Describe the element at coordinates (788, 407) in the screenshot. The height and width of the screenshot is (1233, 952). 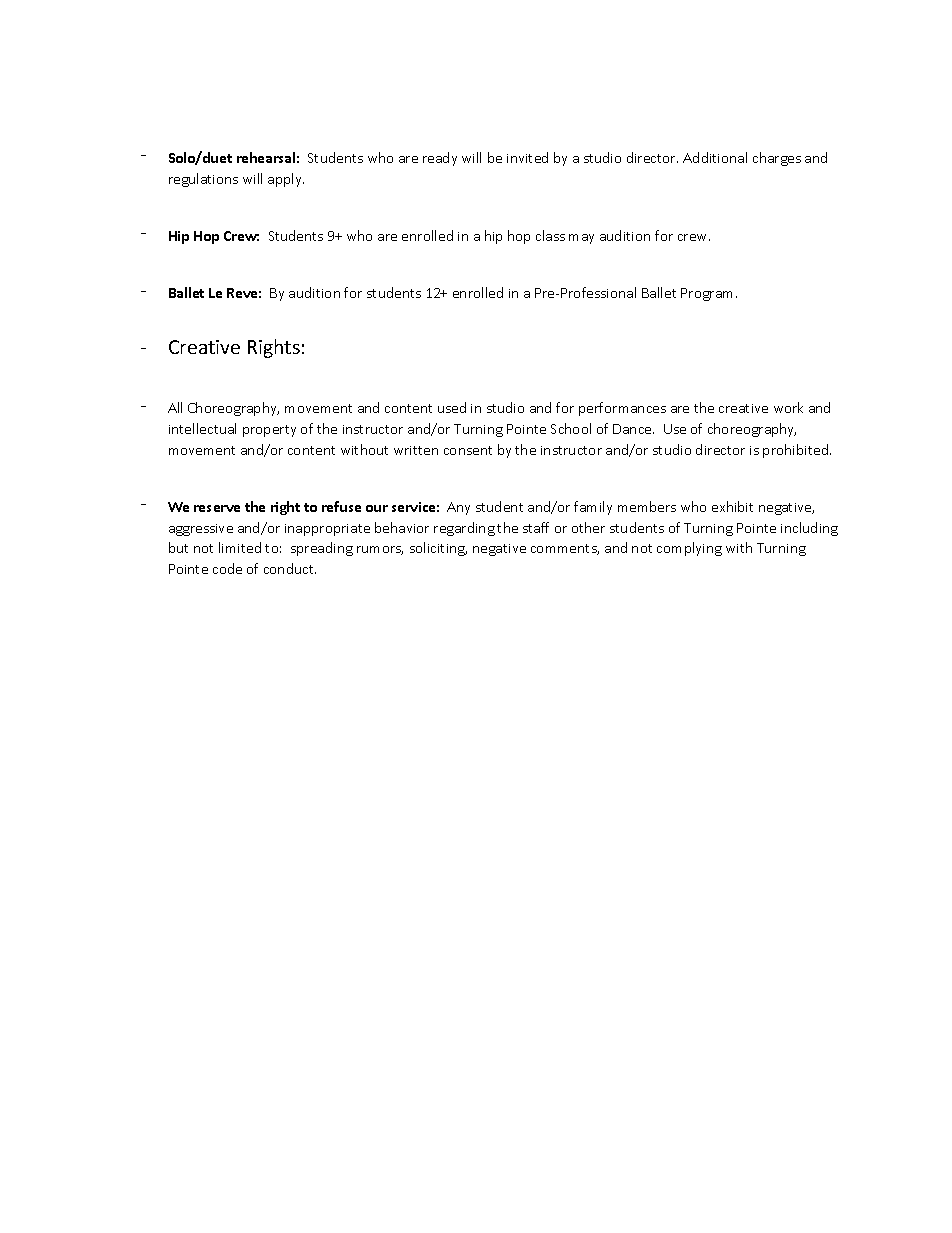
I see `work` at that location.
